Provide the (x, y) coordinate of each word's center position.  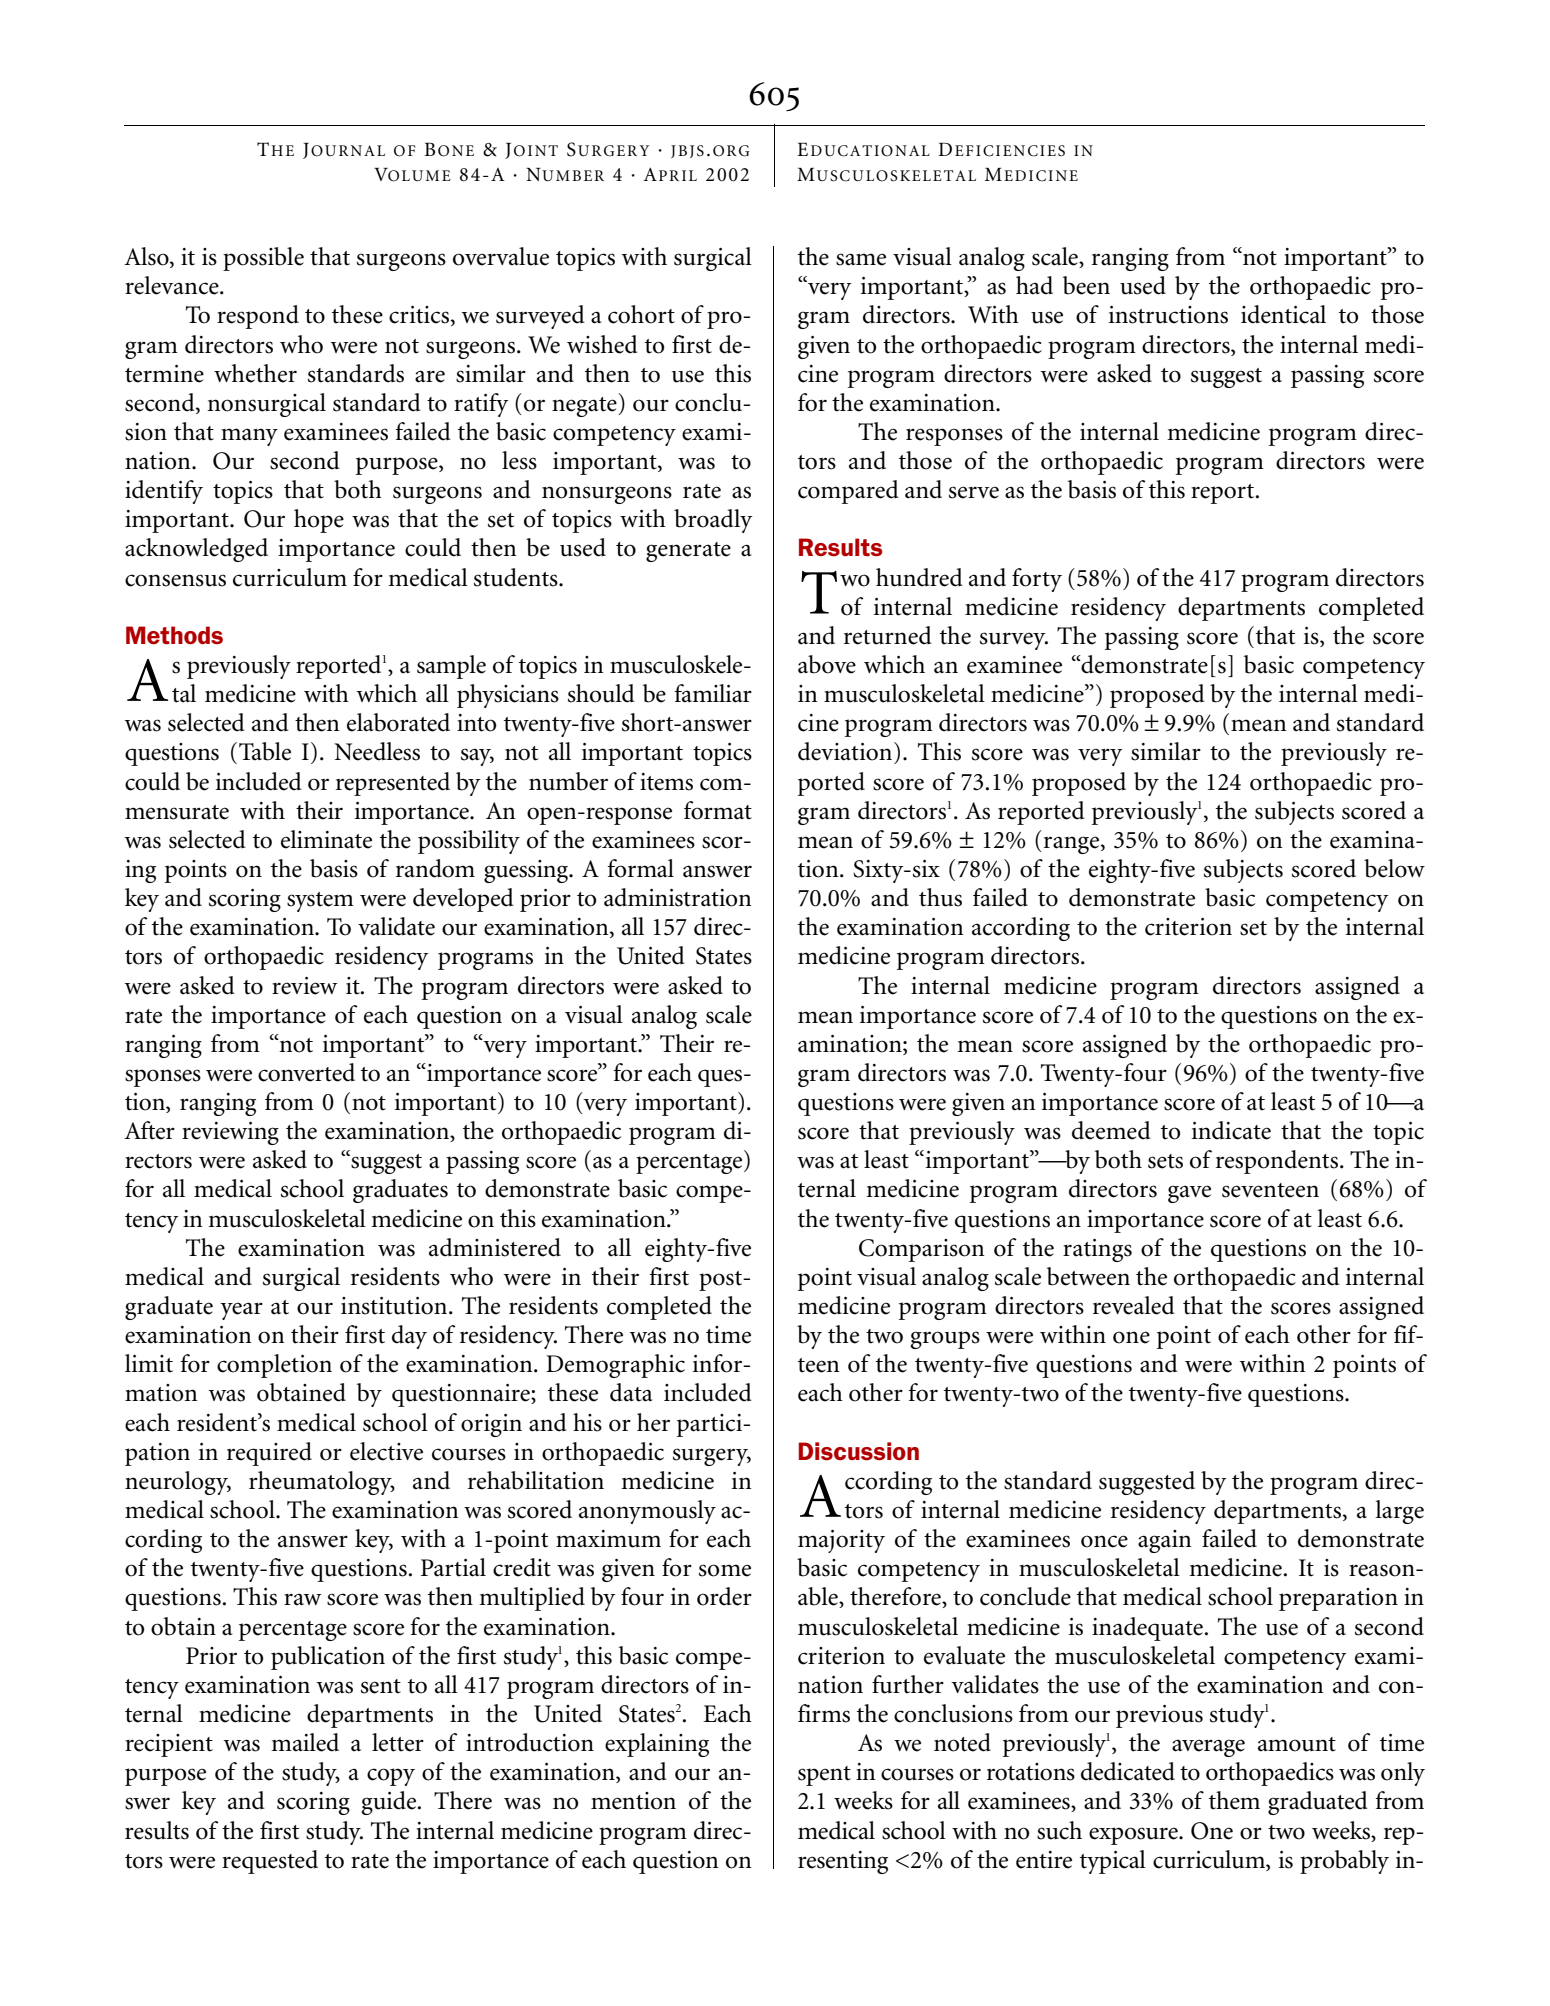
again (1165, 1541)
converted (306, 1072)
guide (389, 1803)
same (861, 259)
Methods (174, 635)
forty (1037, 580)
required (269, 1454)
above (827, 664)
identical (1283, 314)
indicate (1231, 1130)
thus (940, 897)
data (631, 1392)
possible (263, 259)
